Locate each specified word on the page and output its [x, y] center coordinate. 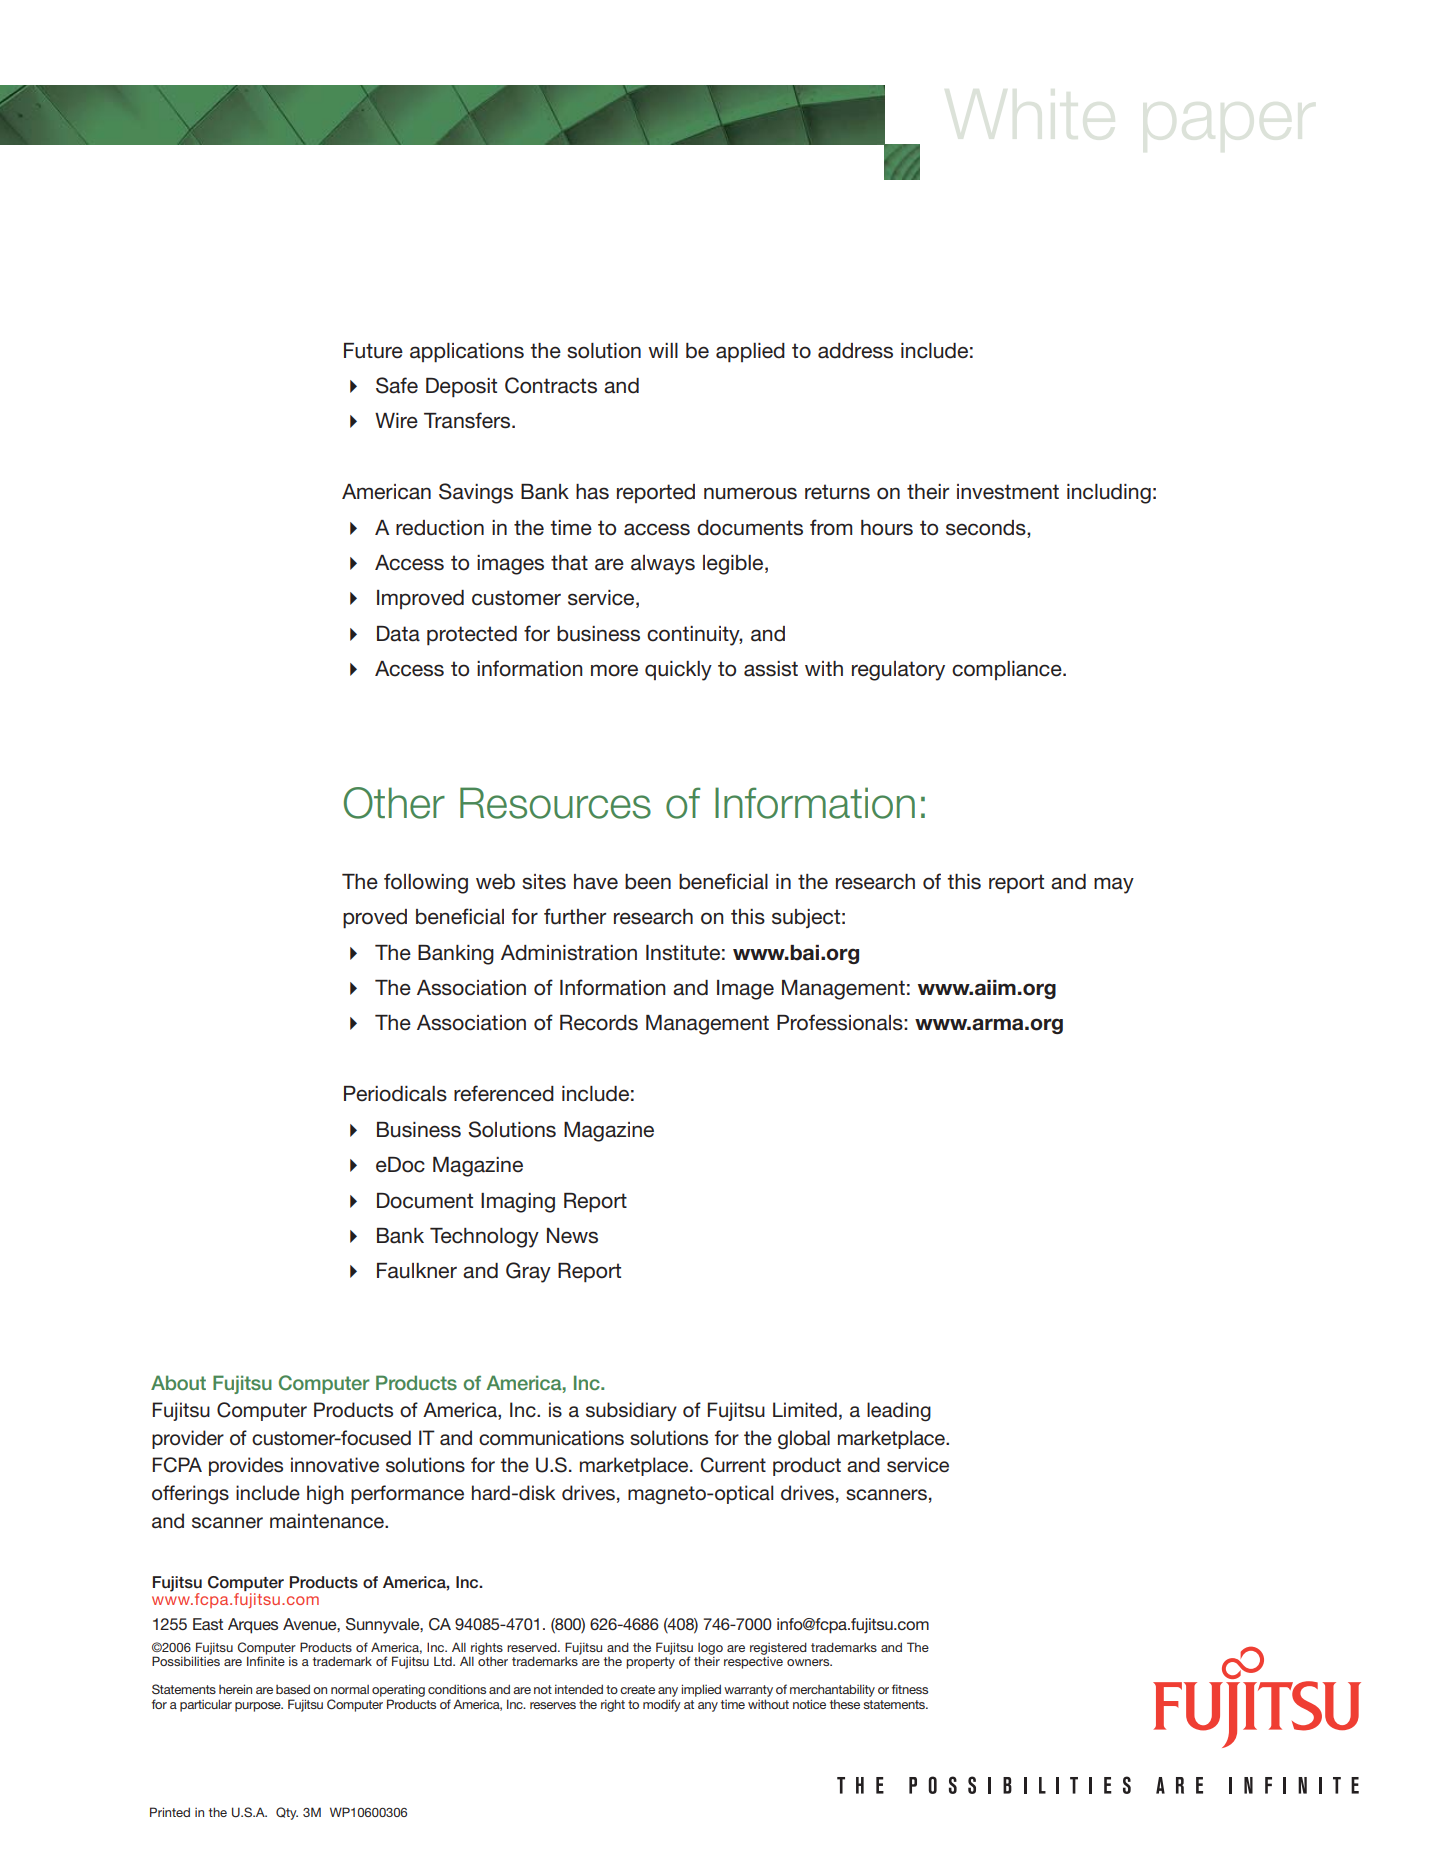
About [178, 1382]
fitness [910, 1689]
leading [899, 1412]
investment [1008, 492]
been [648, 882]
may [1114, 885]
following [426, 883]
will [663, 350]
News [572, 1236]
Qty [287, 1813]
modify [662, 1705]
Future [373, 351]
